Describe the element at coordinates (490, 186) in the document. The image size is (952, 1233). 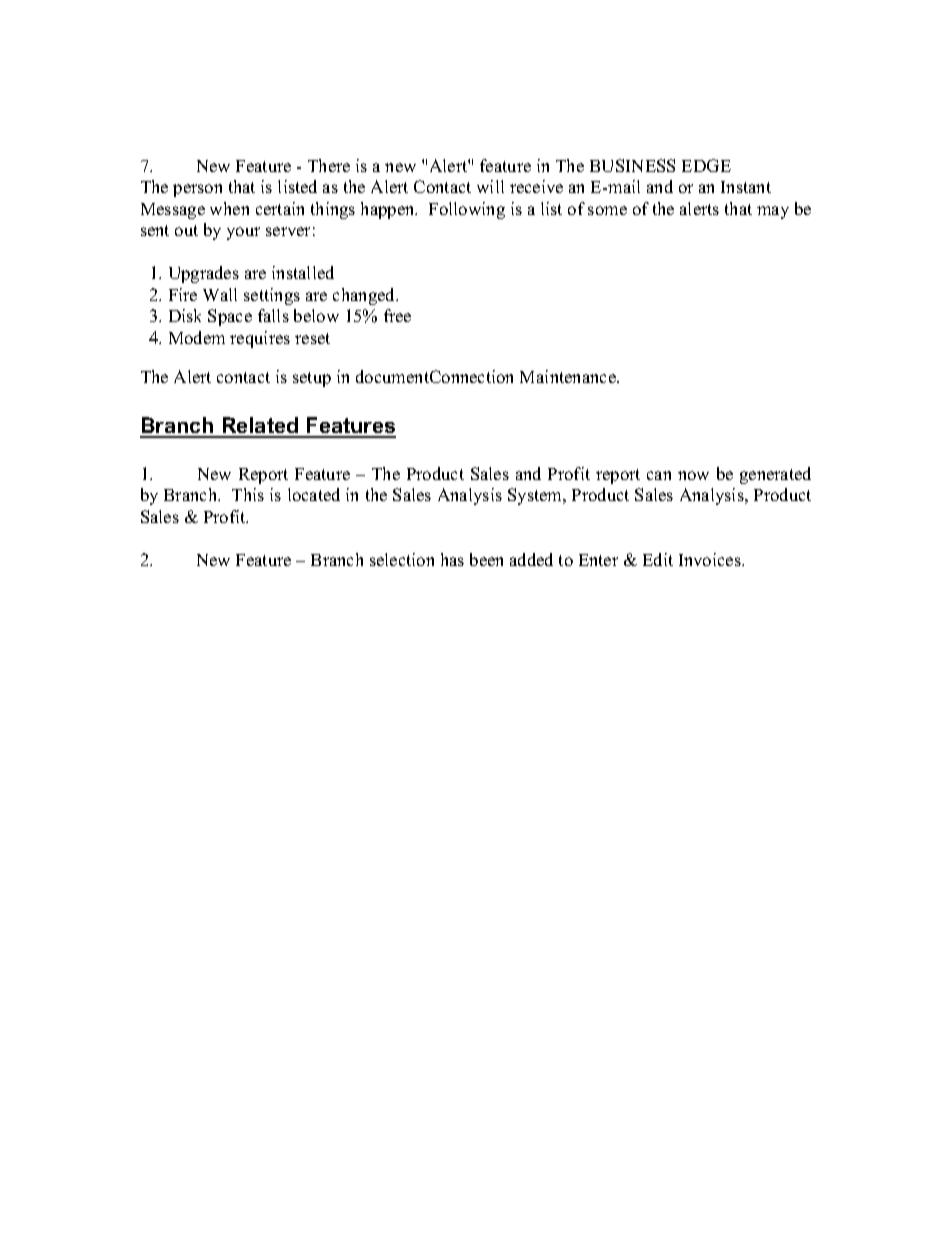
I see `will` at that location.
